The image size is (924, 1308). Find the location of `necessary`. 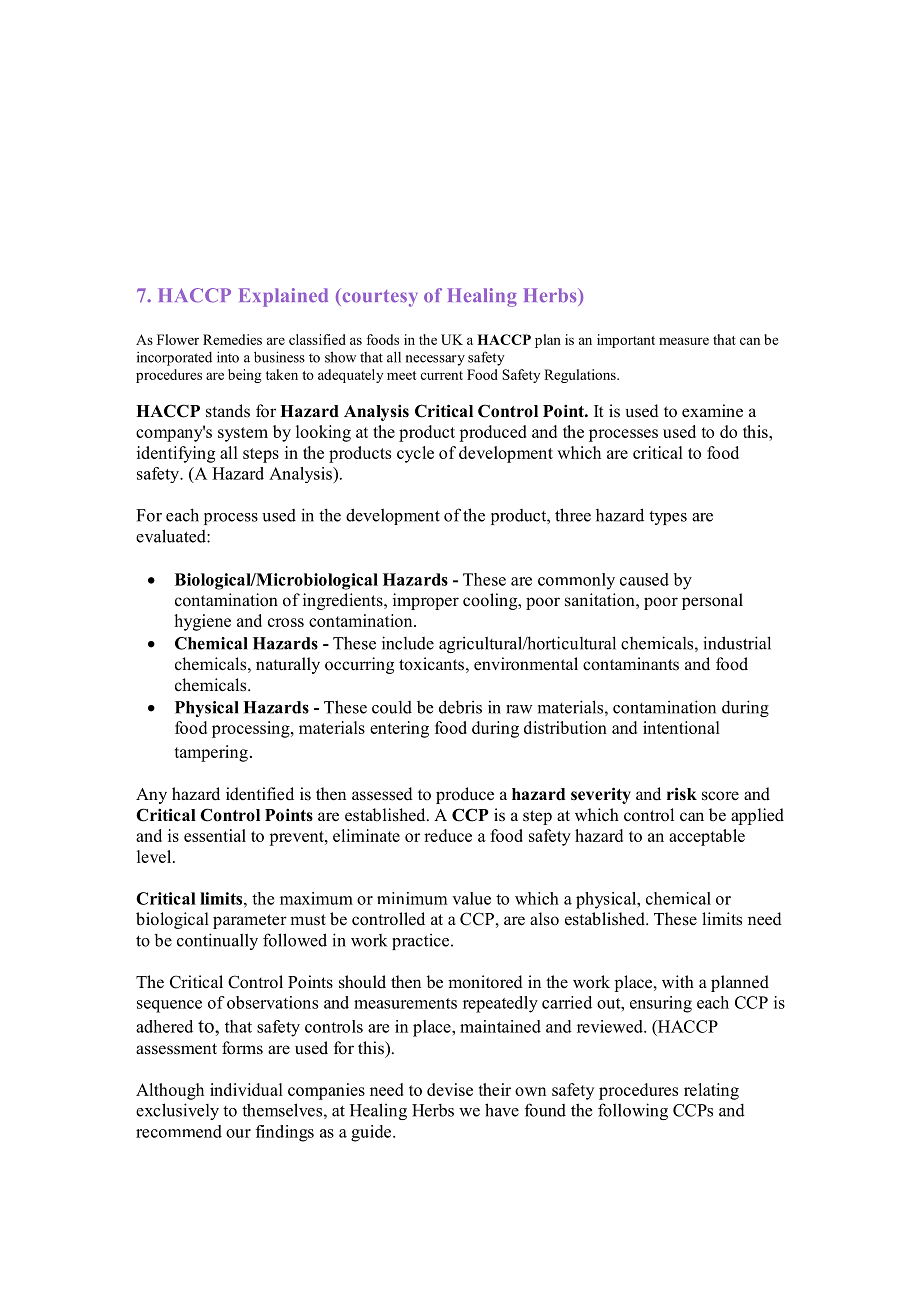

necessary is located at coordinates (435, 360).
